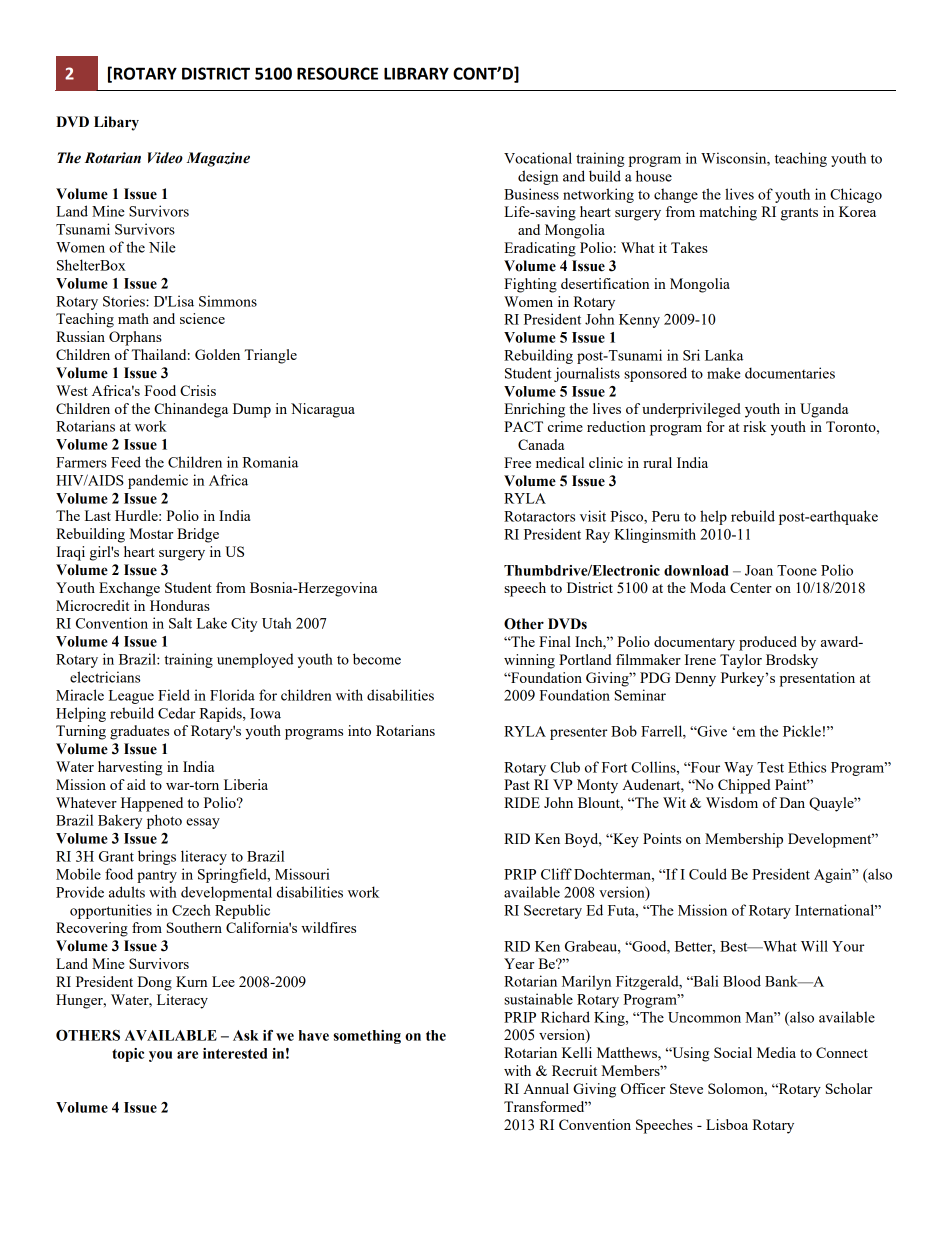 The image size is (952, 1233). I want to click on Honduras, so click(180, 605).
